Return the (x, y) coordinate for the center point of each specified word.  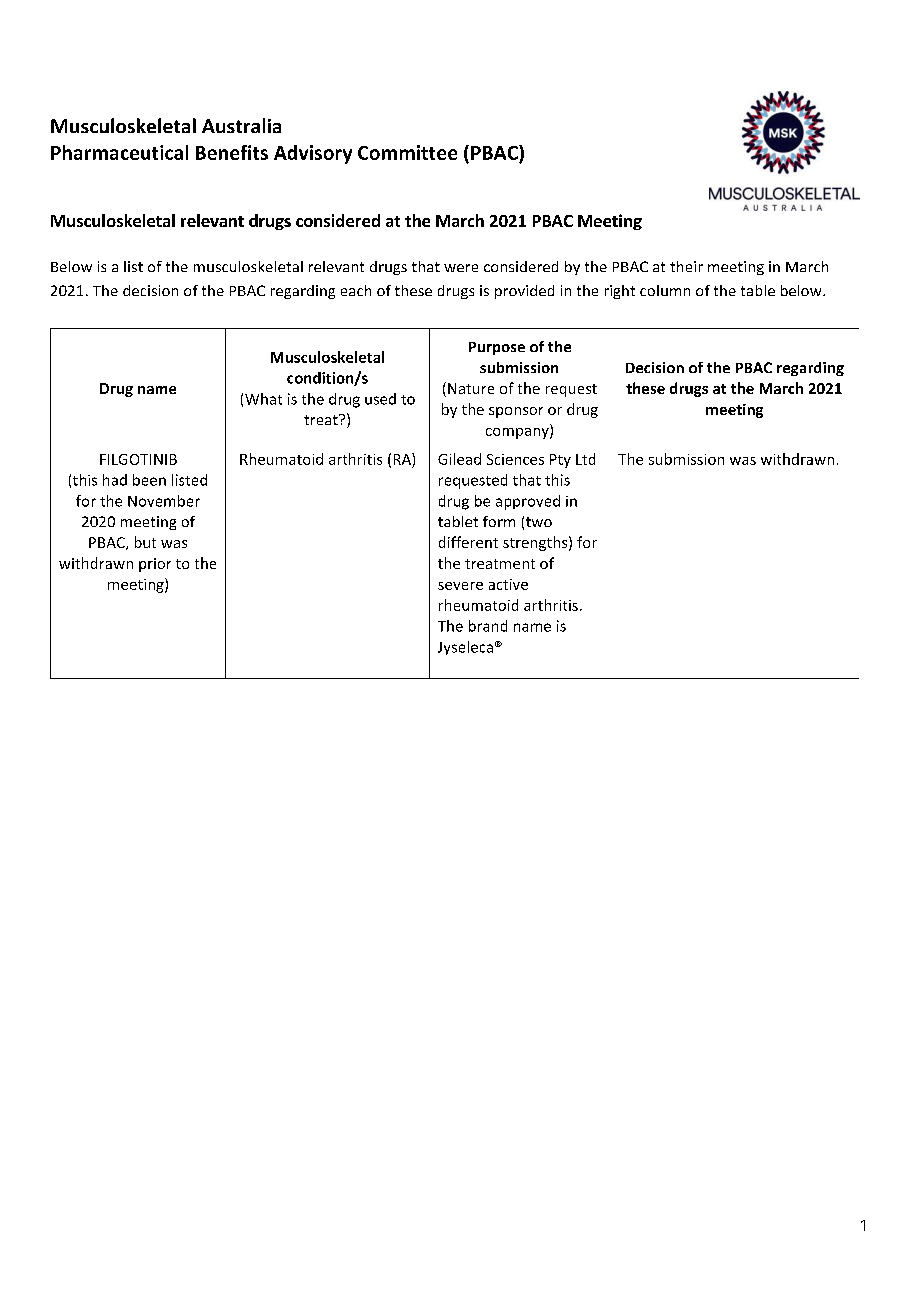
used (380, 399)
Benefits (232, 152)
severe (460, 586)
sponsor (516, 412)
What (263, 399)
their (686, 266)
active (508, 584)
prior (155, 565)
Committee (407, 152)
